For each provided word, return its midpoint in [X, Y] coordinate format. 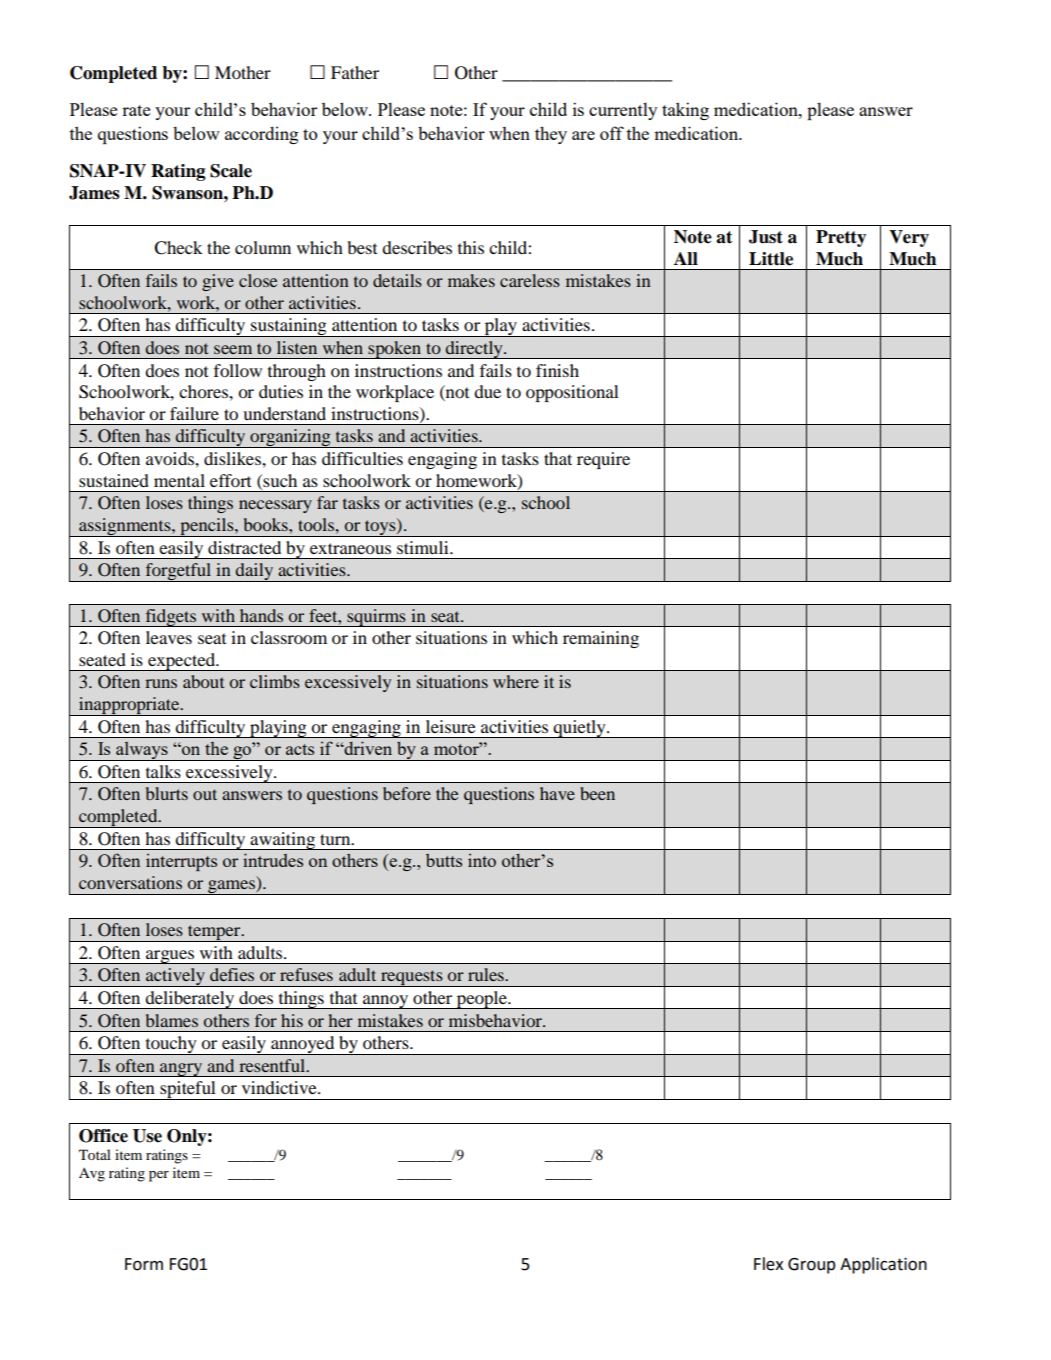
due [487, 391]
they [551, 135]
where [516, 681]
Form [144, 1264]
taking [685, 111]
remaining [601, 639]
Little [771, 259]
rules [487, 974]
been [597, 793]
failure [194, 413]
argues [170, 957]
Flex [768, 1264]
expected [182, 662]
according [261, 135]
